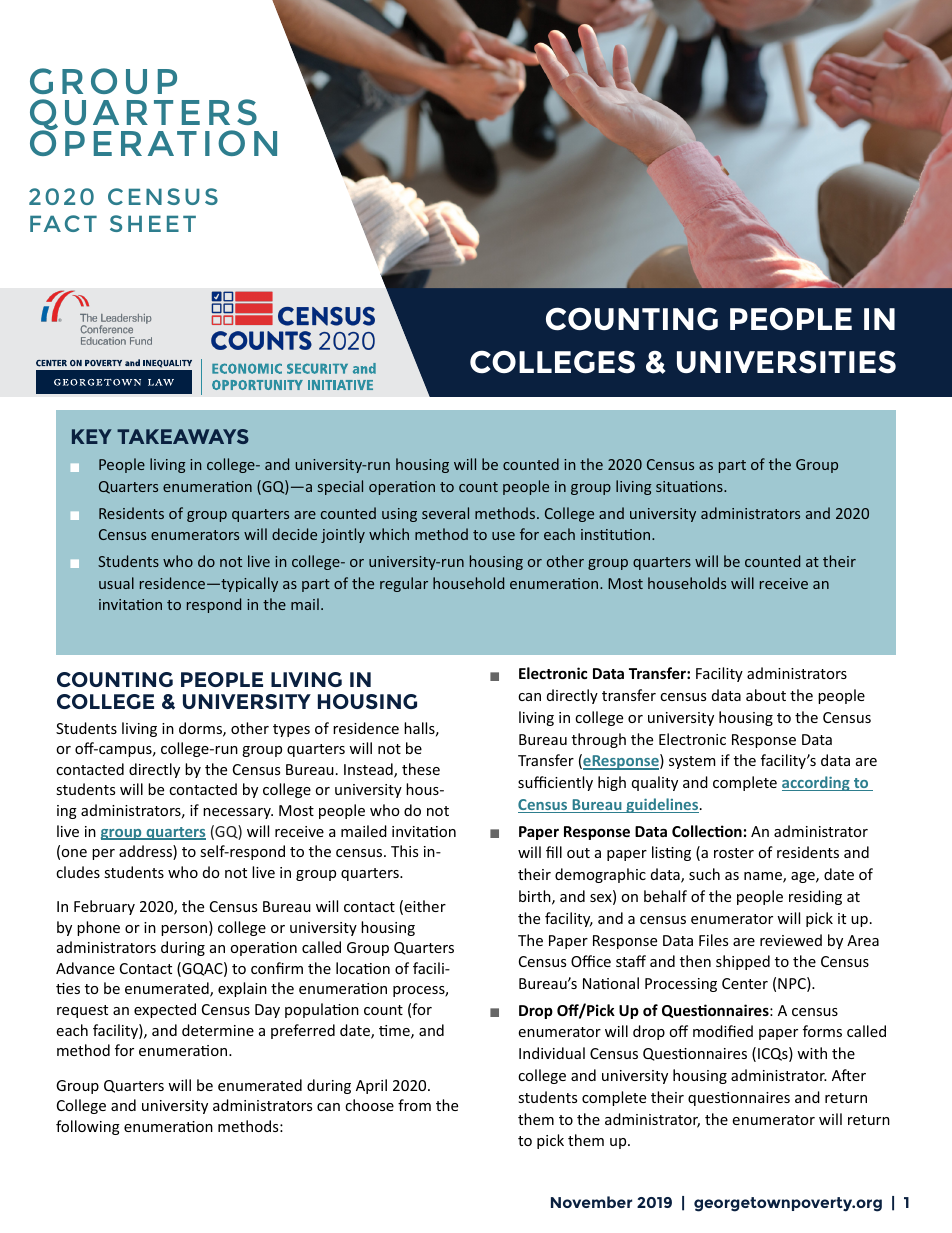 The width and height of the document is (952, 1233). Describe the element at coordinates (690, 486) in the document. I see `situations` at that location.
